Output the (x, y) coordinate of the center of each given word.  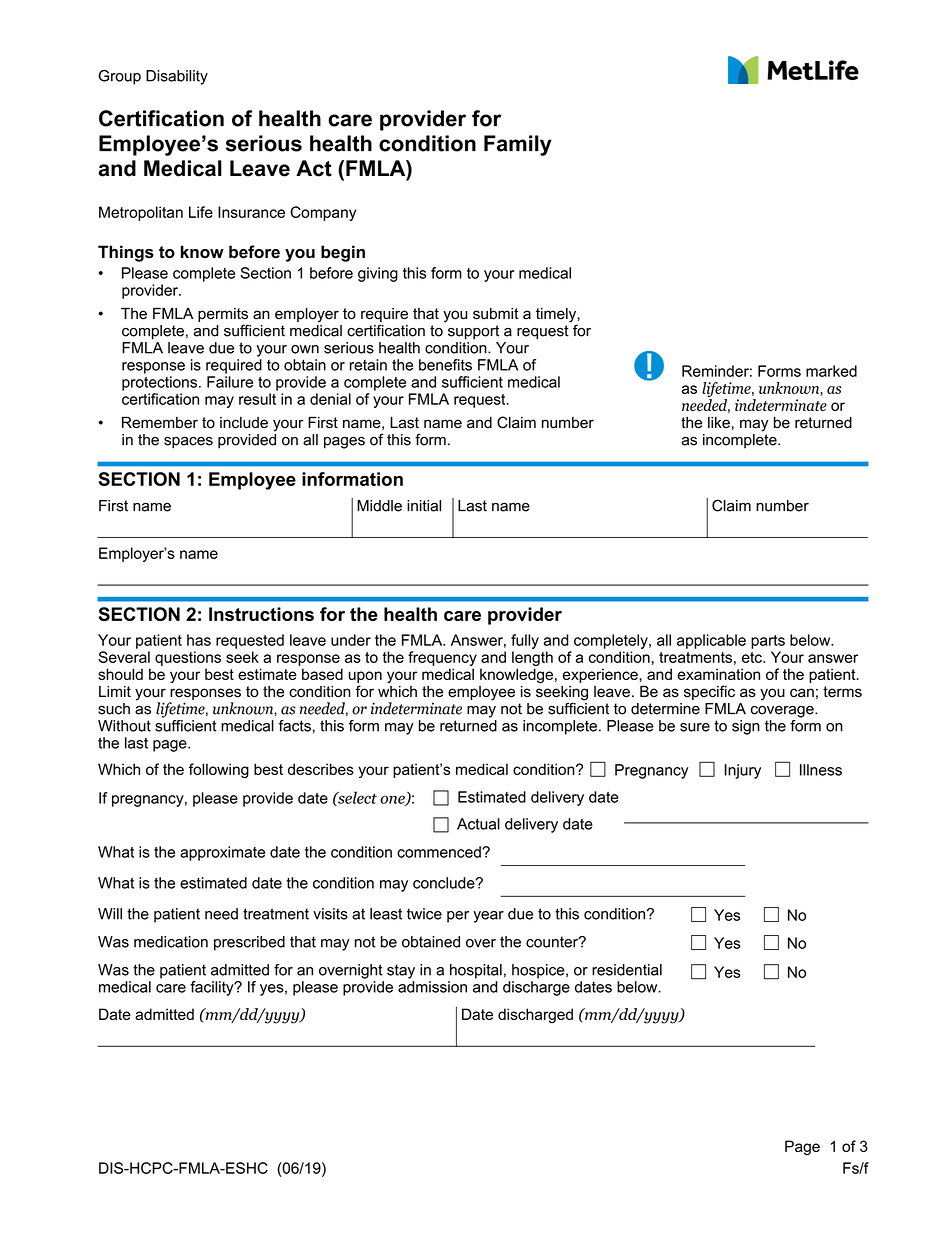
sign (746, 727)
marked (831, 371)
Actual (478, 824)
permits (223, 316)
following (219, 771)
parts (768, 642)
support (473, 332)
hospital (476, 971)
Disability (177, 77)
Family (518, 145)
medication (171, 942)
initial (424, 506)
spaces (188, 443)
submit (496, 314)
